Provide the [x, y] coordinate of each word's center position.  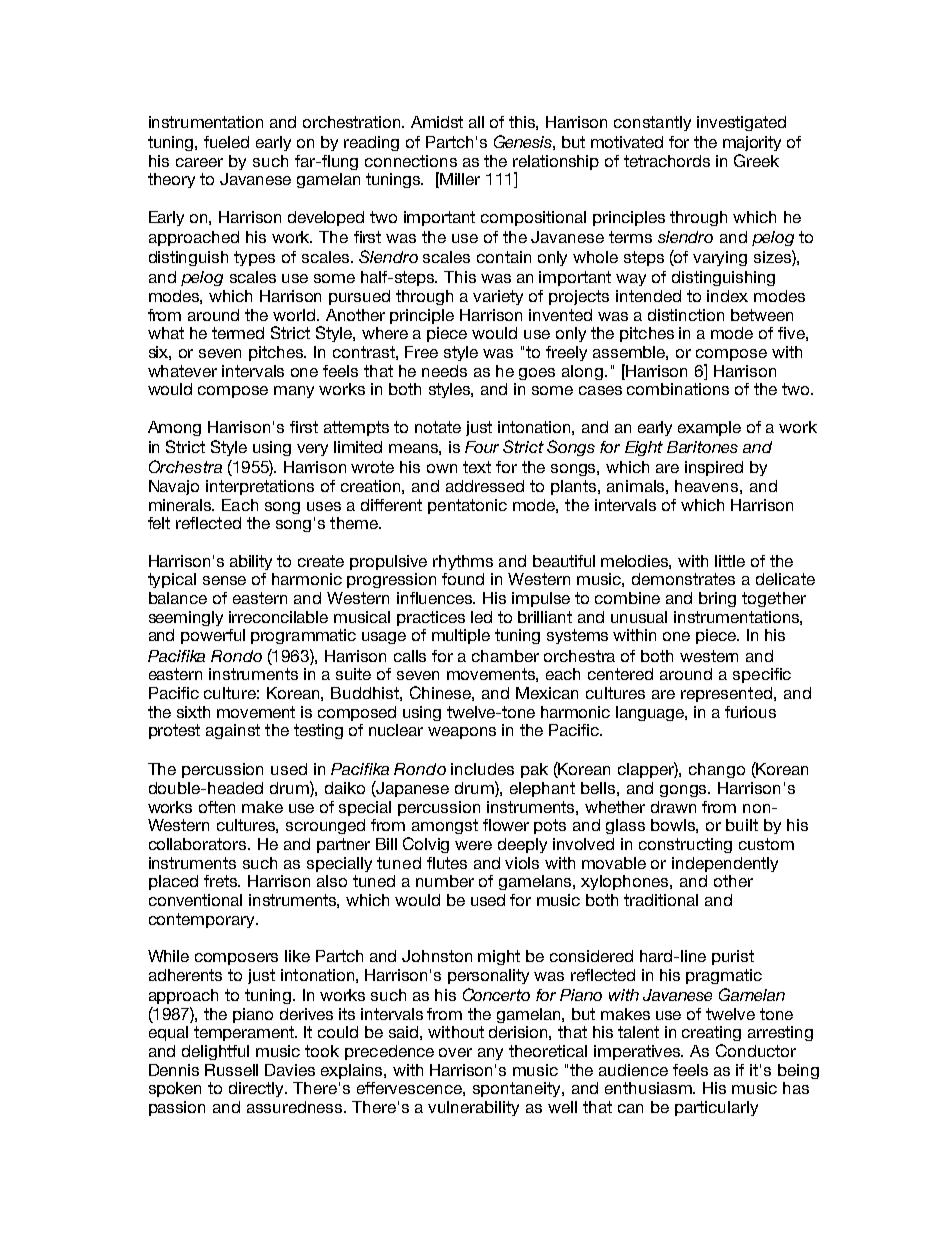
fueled [226, 142]
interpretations [260, 487]
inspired [714, 468]
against [233, 731]
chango [717, 770]
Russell [231, 1070]
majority [752, 143]
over [455, 1052]
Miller [460, 179]
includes [482, 769]
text [477, 467]
